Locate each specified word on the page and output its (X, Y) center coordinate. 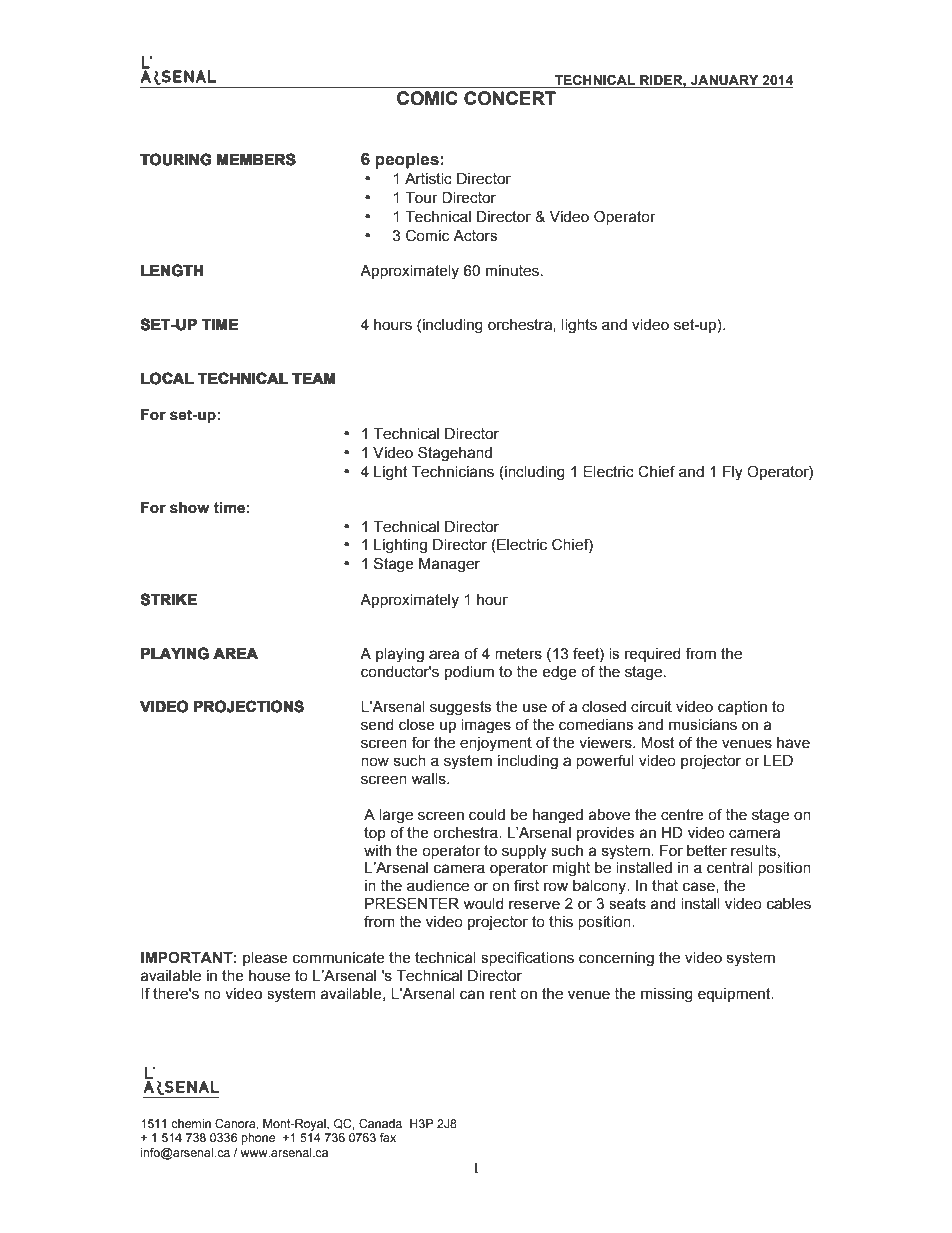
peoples (407, 161)
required (653, 655)
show (189, 508)
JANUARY (725, 81)
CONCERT (510, 98)
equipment (735, 995)
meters (518, 654)
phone (258, 1139)
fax (388, 1137)
